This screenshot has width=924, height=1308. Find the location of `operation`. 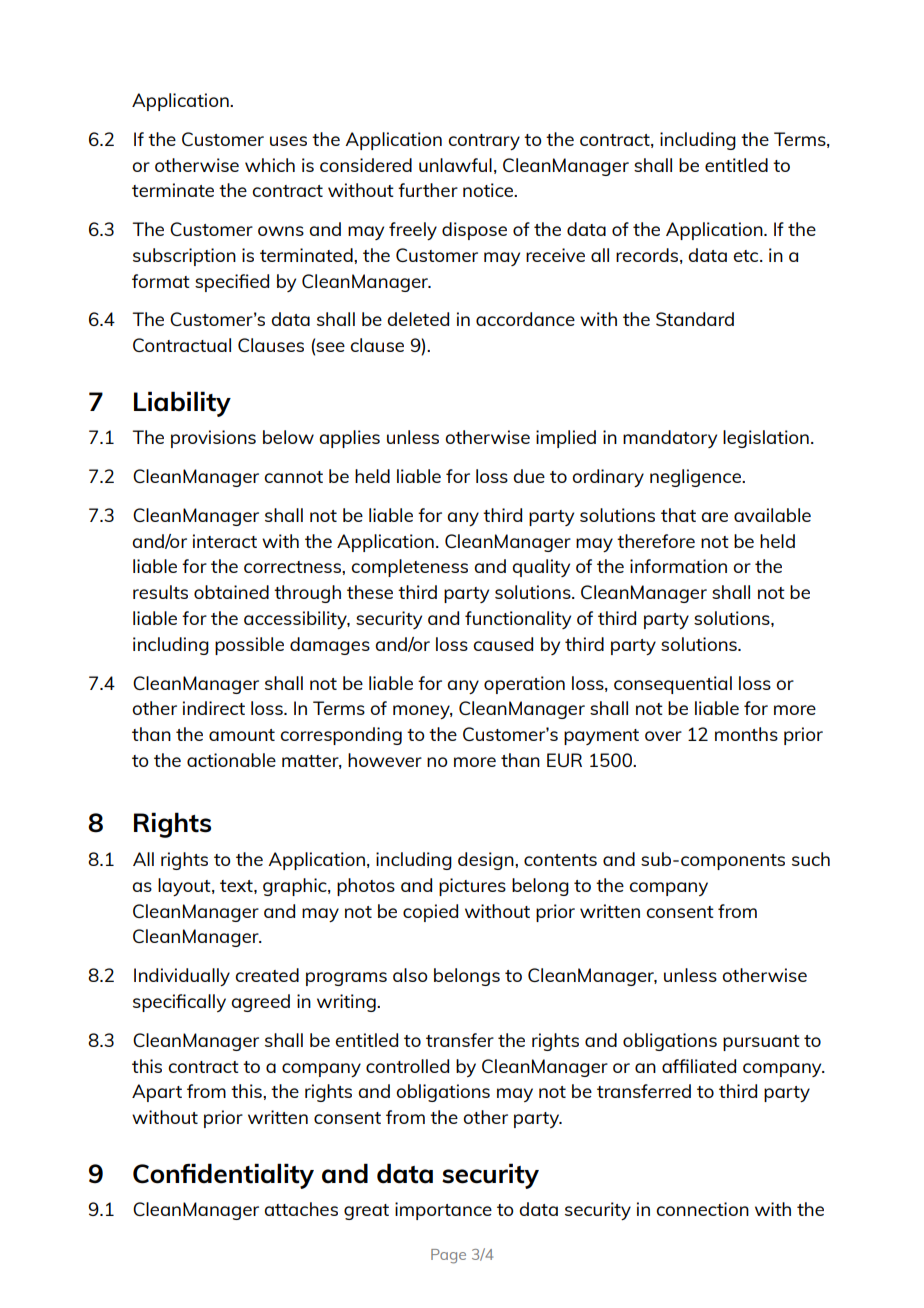

operation is located at coordinates (524, 685).
